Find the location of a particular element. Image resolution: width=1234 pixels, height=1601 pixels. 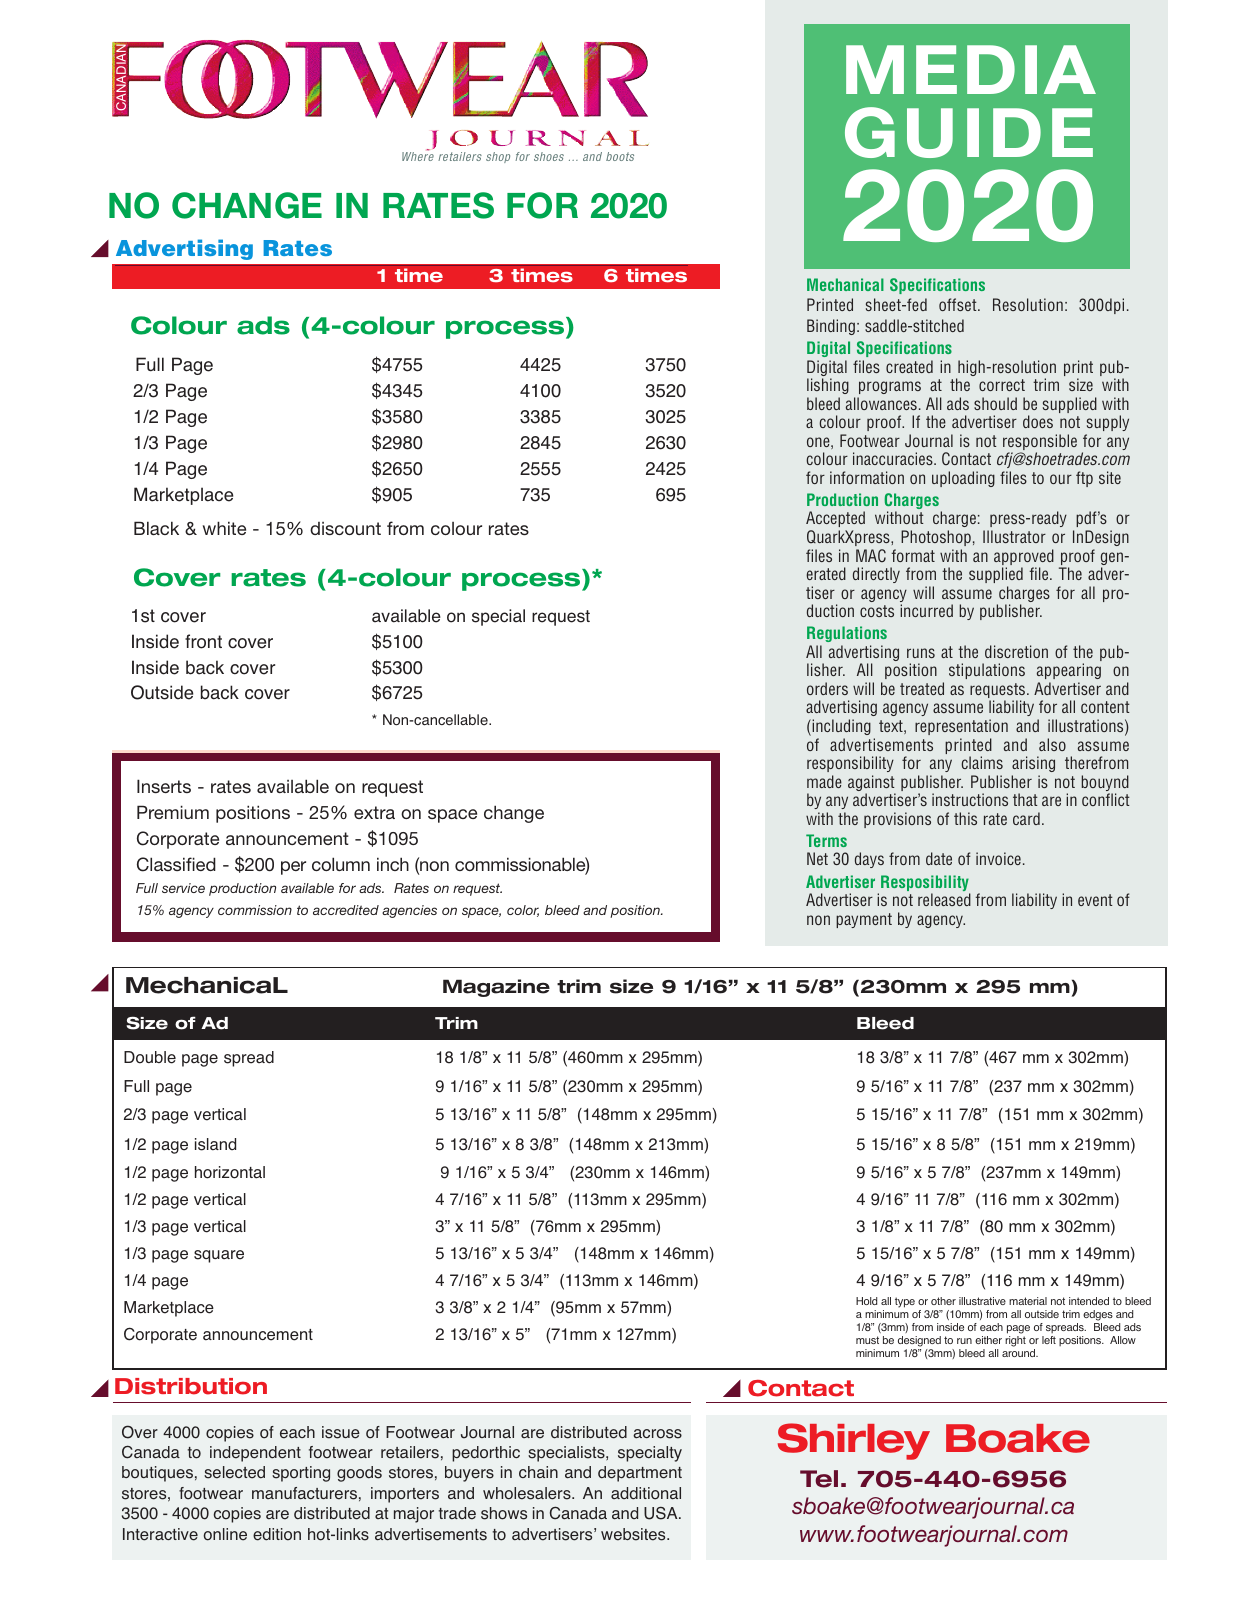

additional is located at coordinates (646, 1493).
